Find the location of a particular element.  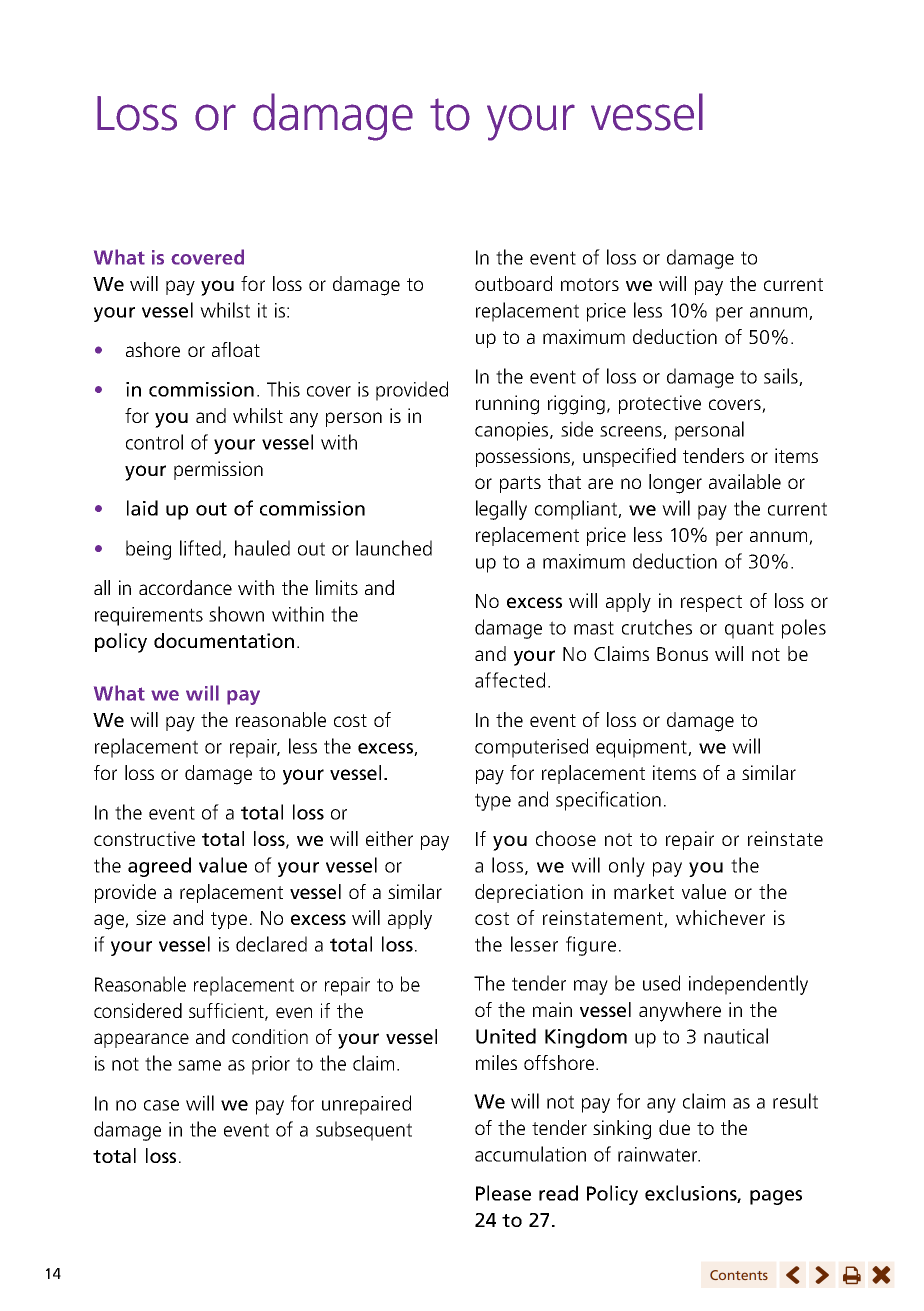

documentation is located at coordinates (224, 640).
